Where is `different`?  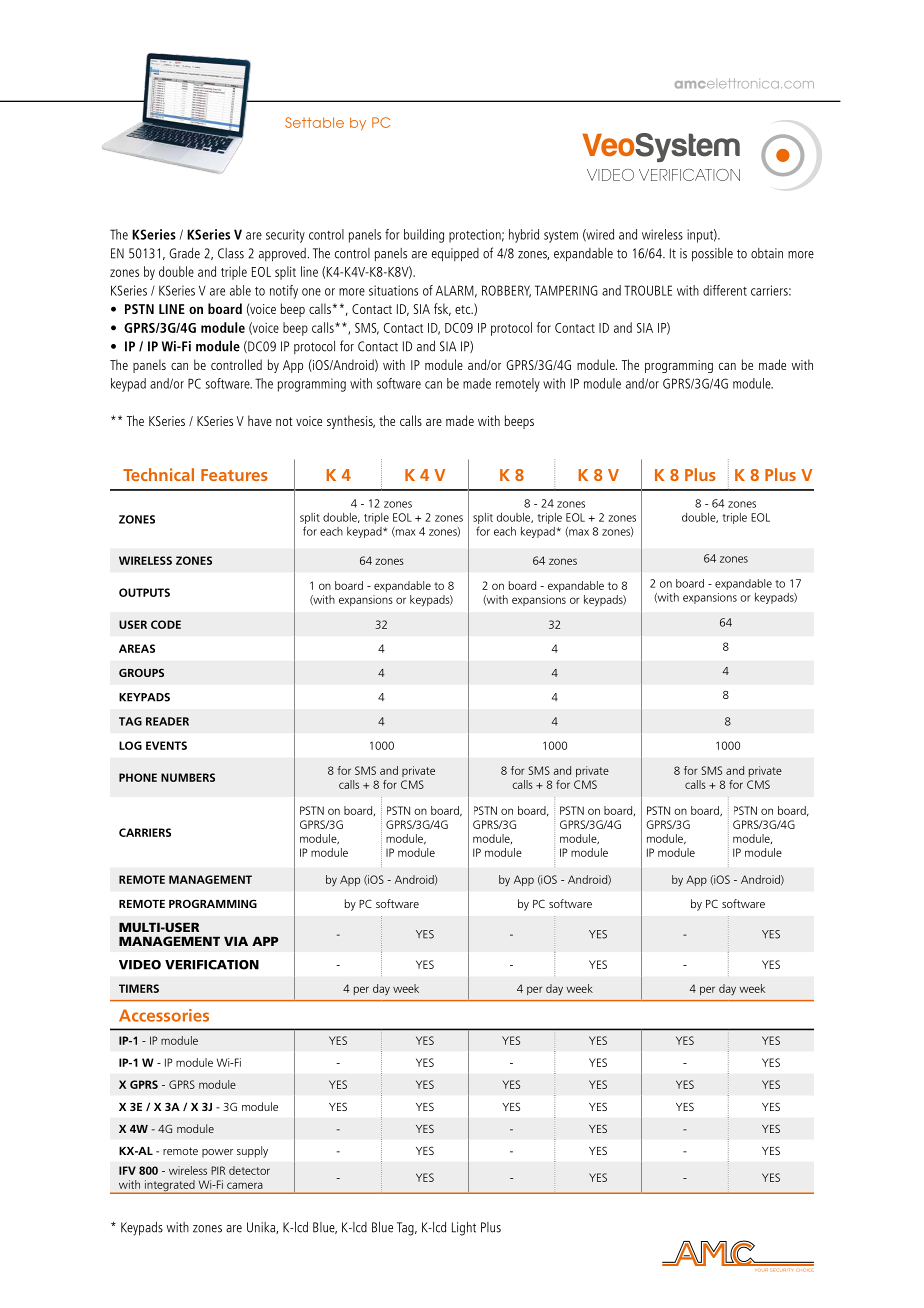
different is located at coordinates (725, 290).
